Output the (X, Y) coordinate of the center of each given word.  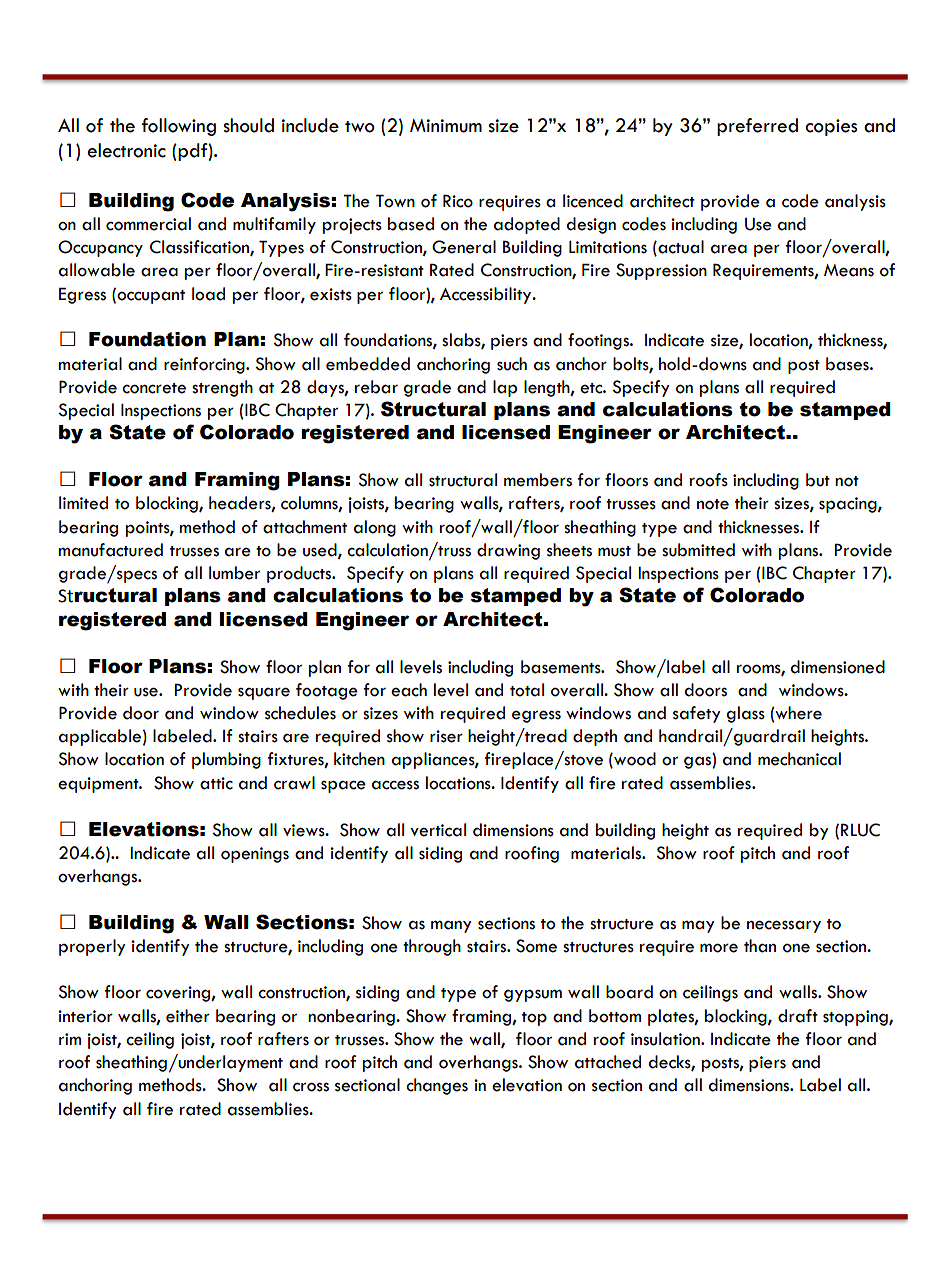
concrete (154, 388)
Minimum (446, 126)
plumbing (226, 760)
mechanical (799, 759)
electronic (126, 150)
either (188, 1016)
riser (446, 736)
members (538, 480)
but (818, 480)
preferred (757, 127)
